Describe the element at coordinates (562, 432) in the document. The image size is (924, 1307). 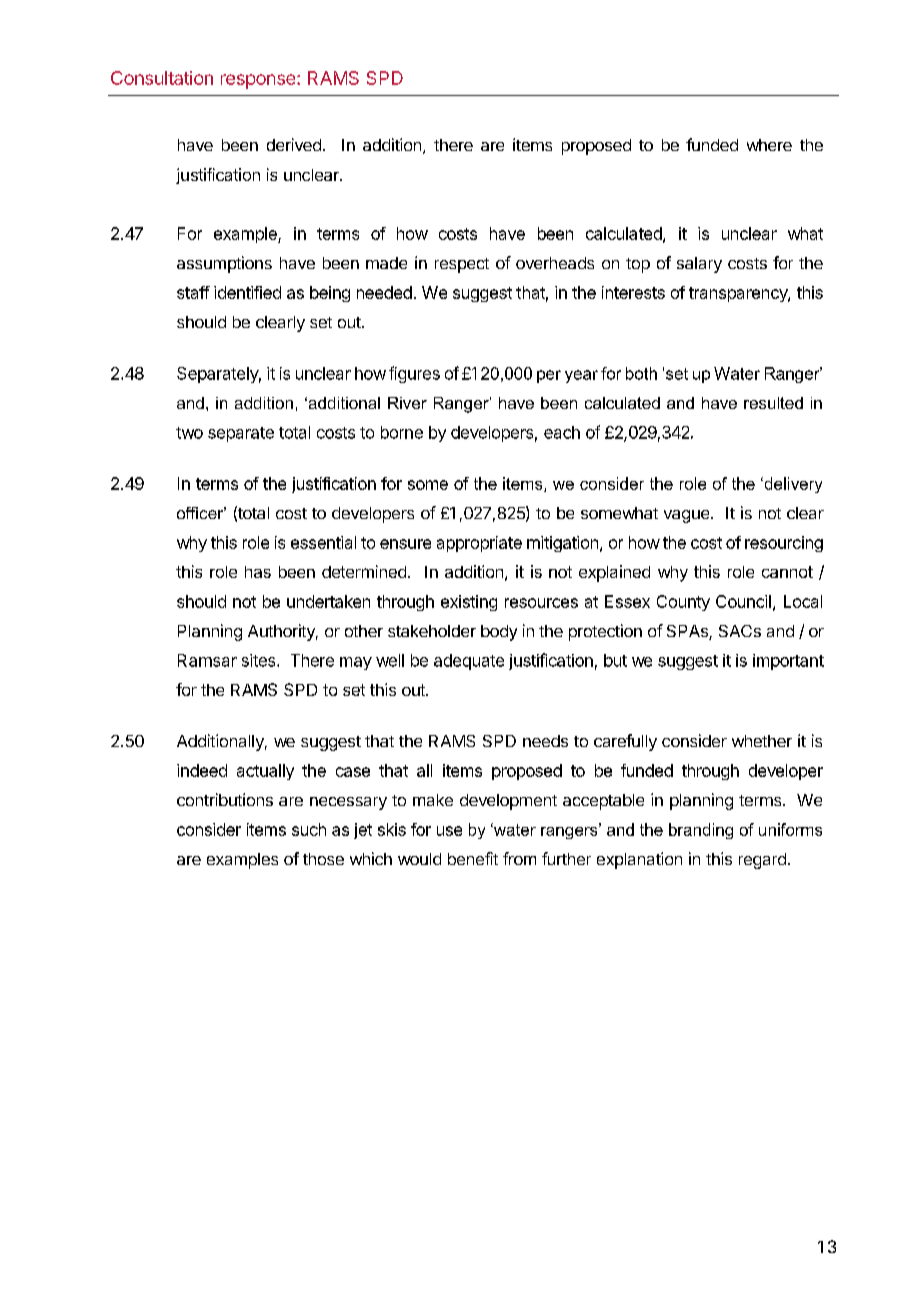
I see `each` at that location.
